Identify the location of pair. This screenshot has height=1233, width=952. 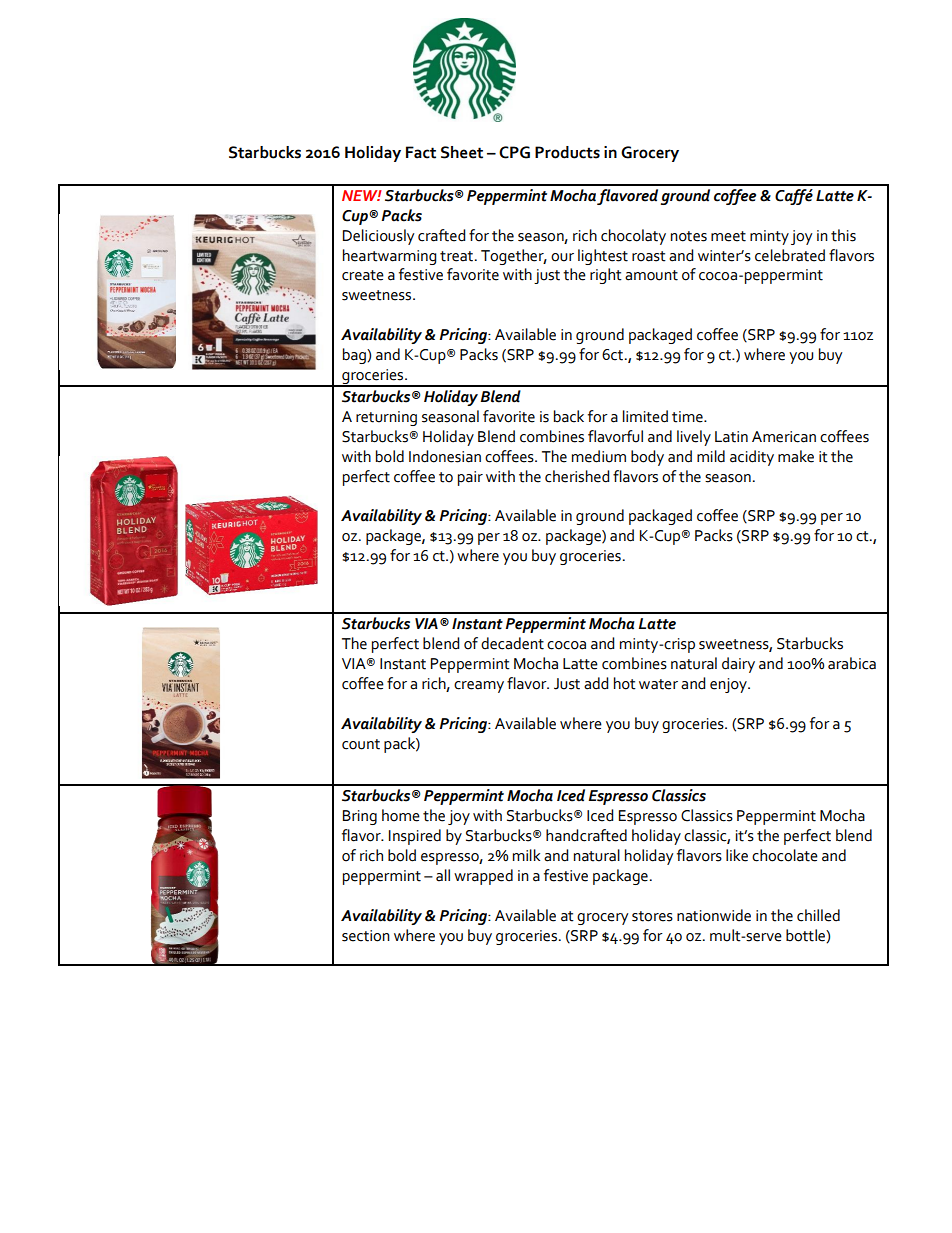
(470, 478).
